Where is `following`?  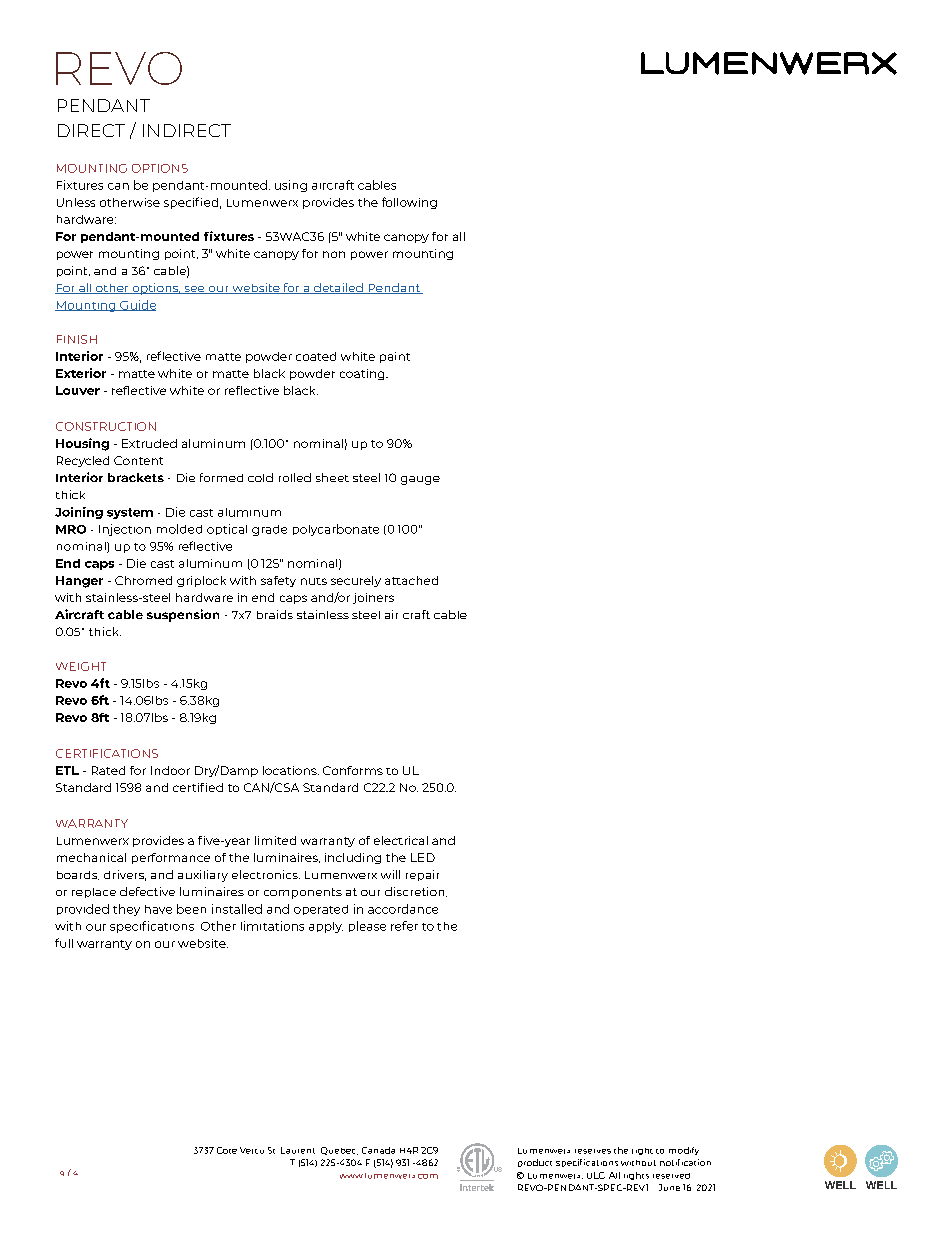 following is located at coordinates (409, 203).
